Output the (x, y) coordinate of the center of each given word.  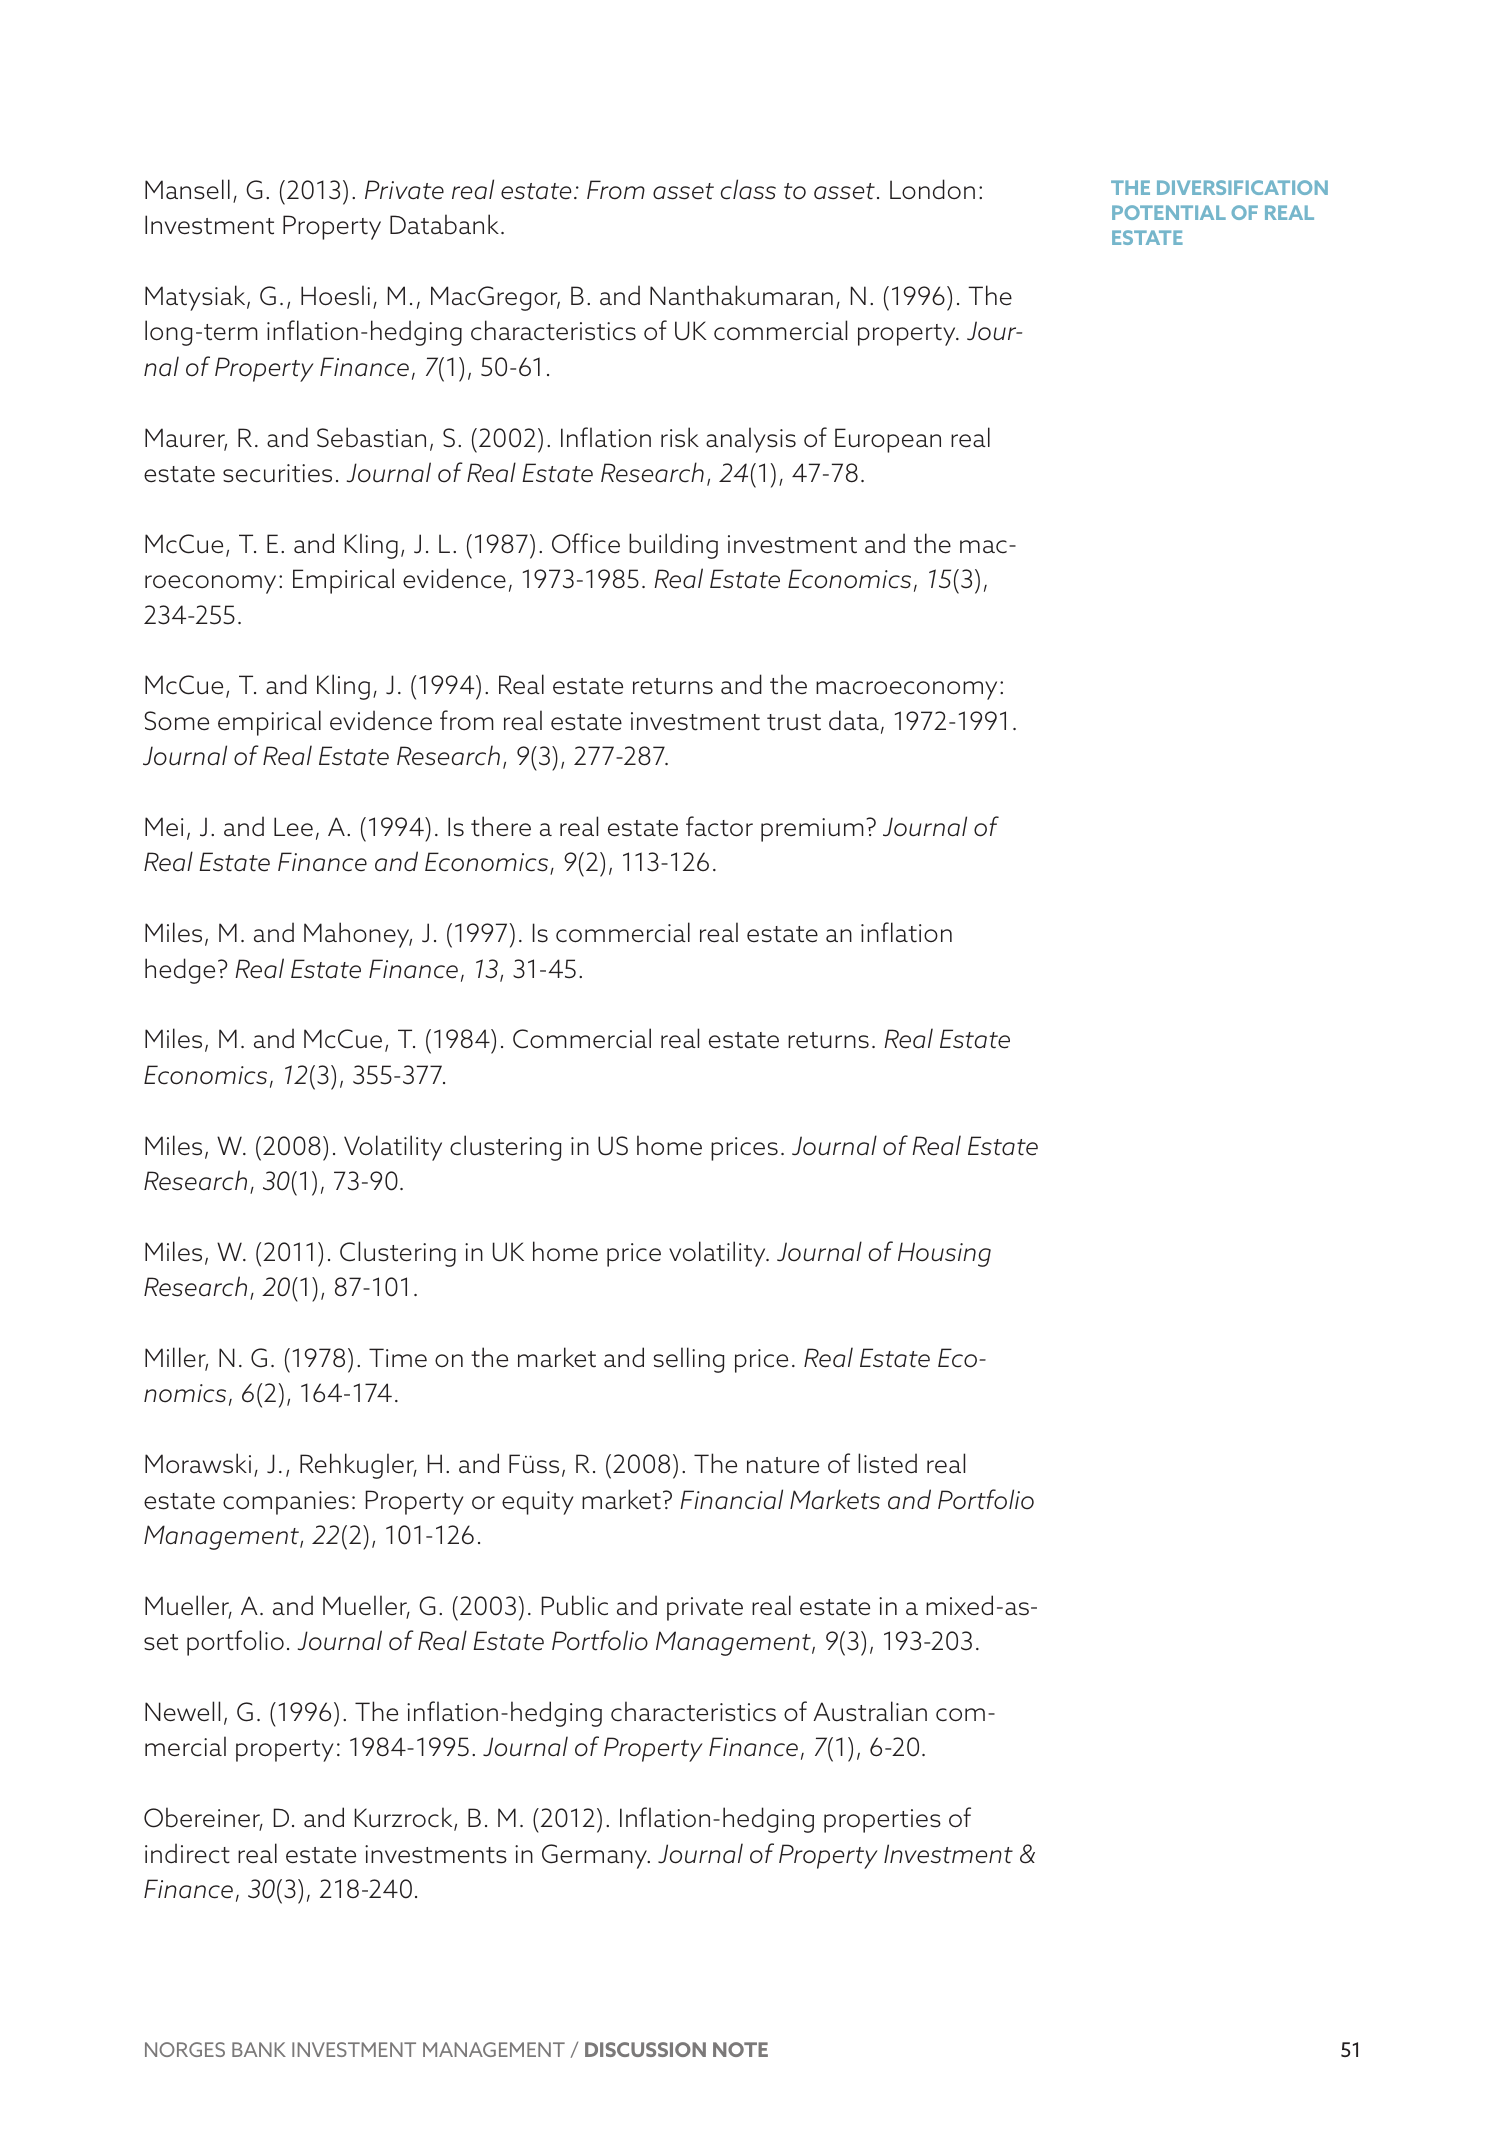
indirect (187, 1853)
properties (882, 1821)
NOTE (740, 2049)
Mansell (187, 189)
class (748, 189)
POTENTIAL (1169, 212)
